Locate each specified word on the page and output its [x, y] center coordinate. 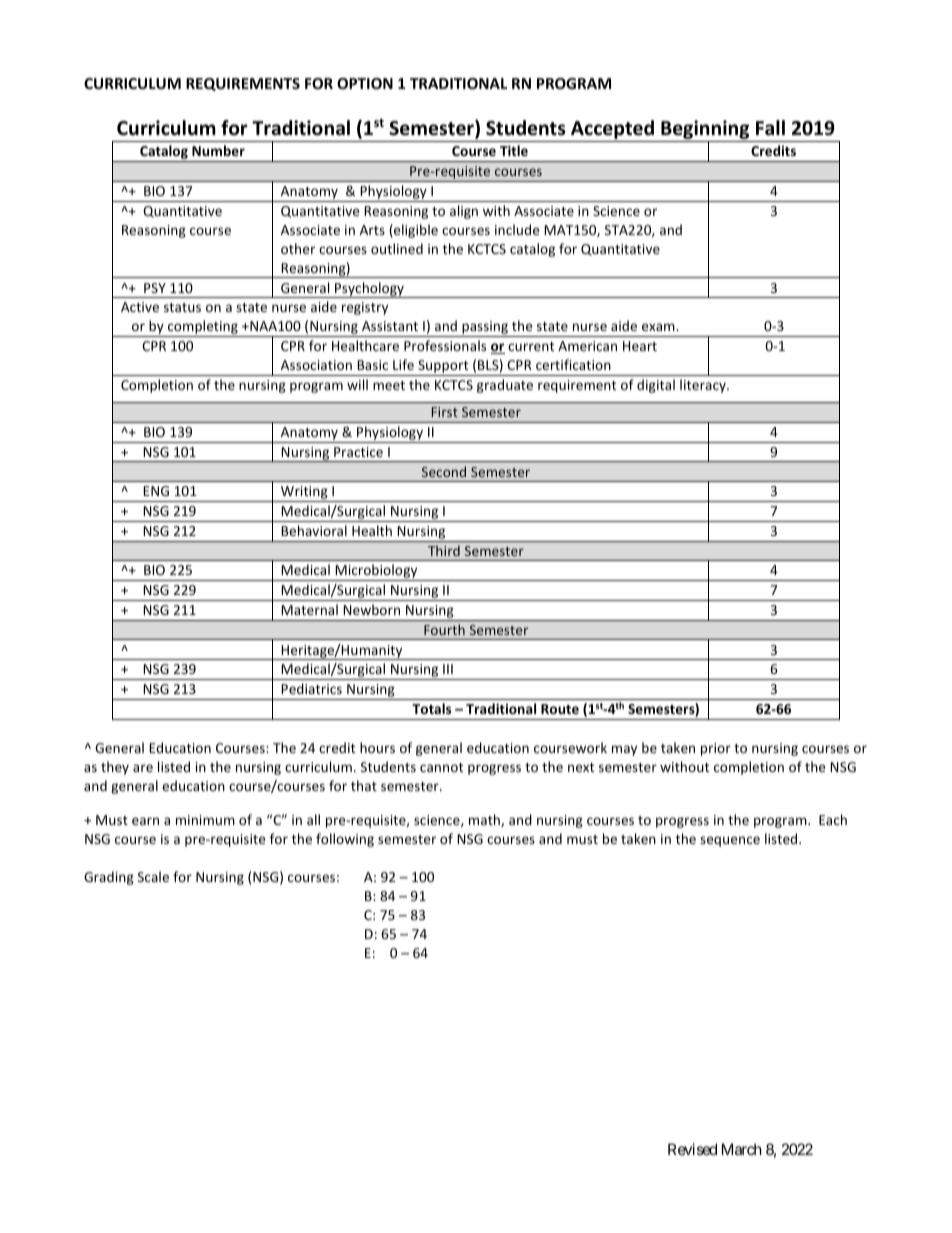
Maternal [309, 609]
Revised [692, 1149]
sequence [730, 841]
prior [716, 749]
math [485, 820]
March [742, 1149]
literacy [704, 386]
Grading [109, 878]
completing [203, 328]
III [448, 669]
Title [514, 150]
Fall [770, 128]
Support [443, 368]
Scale [153, 876]
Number [218, 150]
